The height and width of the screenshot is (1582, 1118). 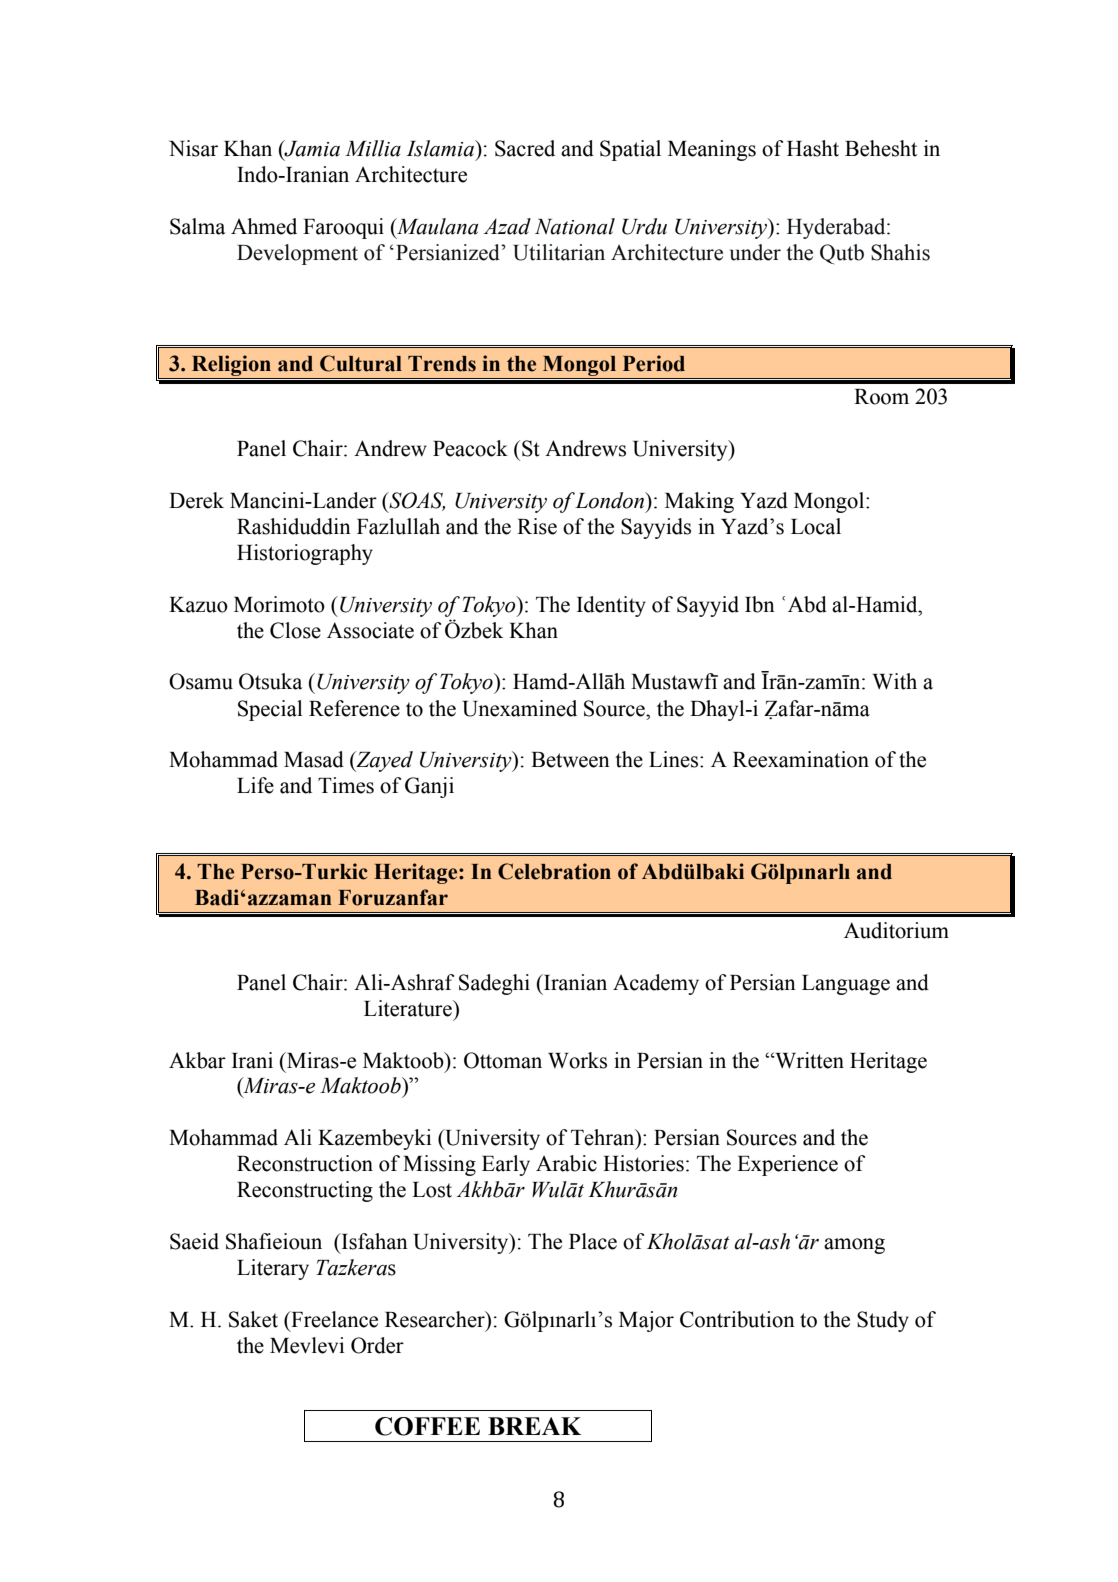 I want to click on Works, so click(x=577, y=1060).
